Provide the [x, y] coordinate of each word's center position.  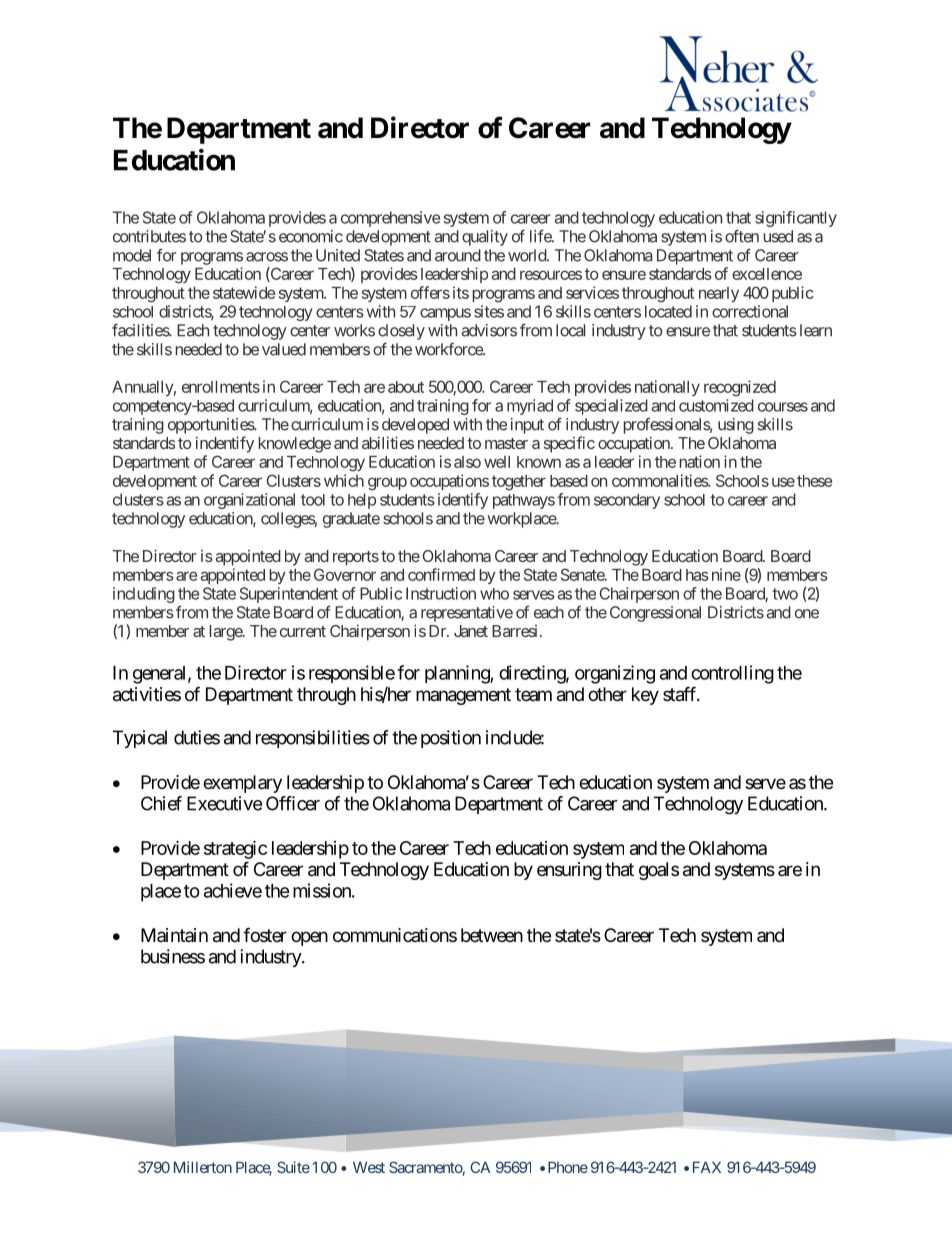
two [785, 594]
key [645, 696]
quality [485, 238]
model [132, 255]
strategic [235, 849]
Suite [293, 1167]
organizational [249, 501]
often [742, 236]
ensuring [569, 871]
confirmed [441, 574]
